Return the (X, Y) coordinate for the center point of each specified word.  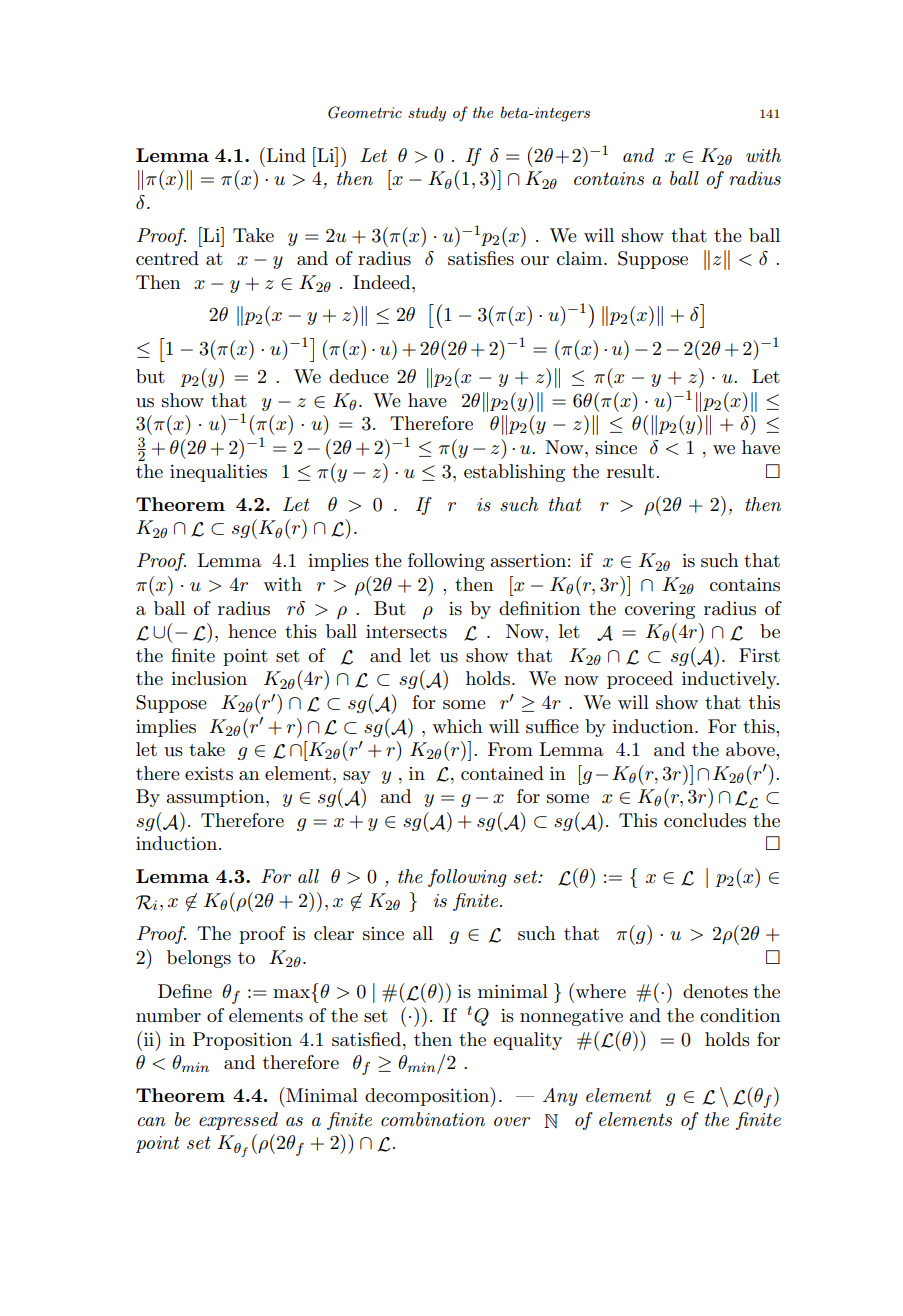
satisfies (481, 258)
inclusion (209, 678)
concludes (705, 820)
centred (167, 258)
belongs (199, 959)
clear (334, 933)
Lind (285, 154)
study (427, 114)
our (535, 261)
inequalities (218, 473)
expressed (238, 1121)
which (457, 726)
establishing (514, 473)
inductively (730, 680)
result (630, 471)
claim (581, 258)
